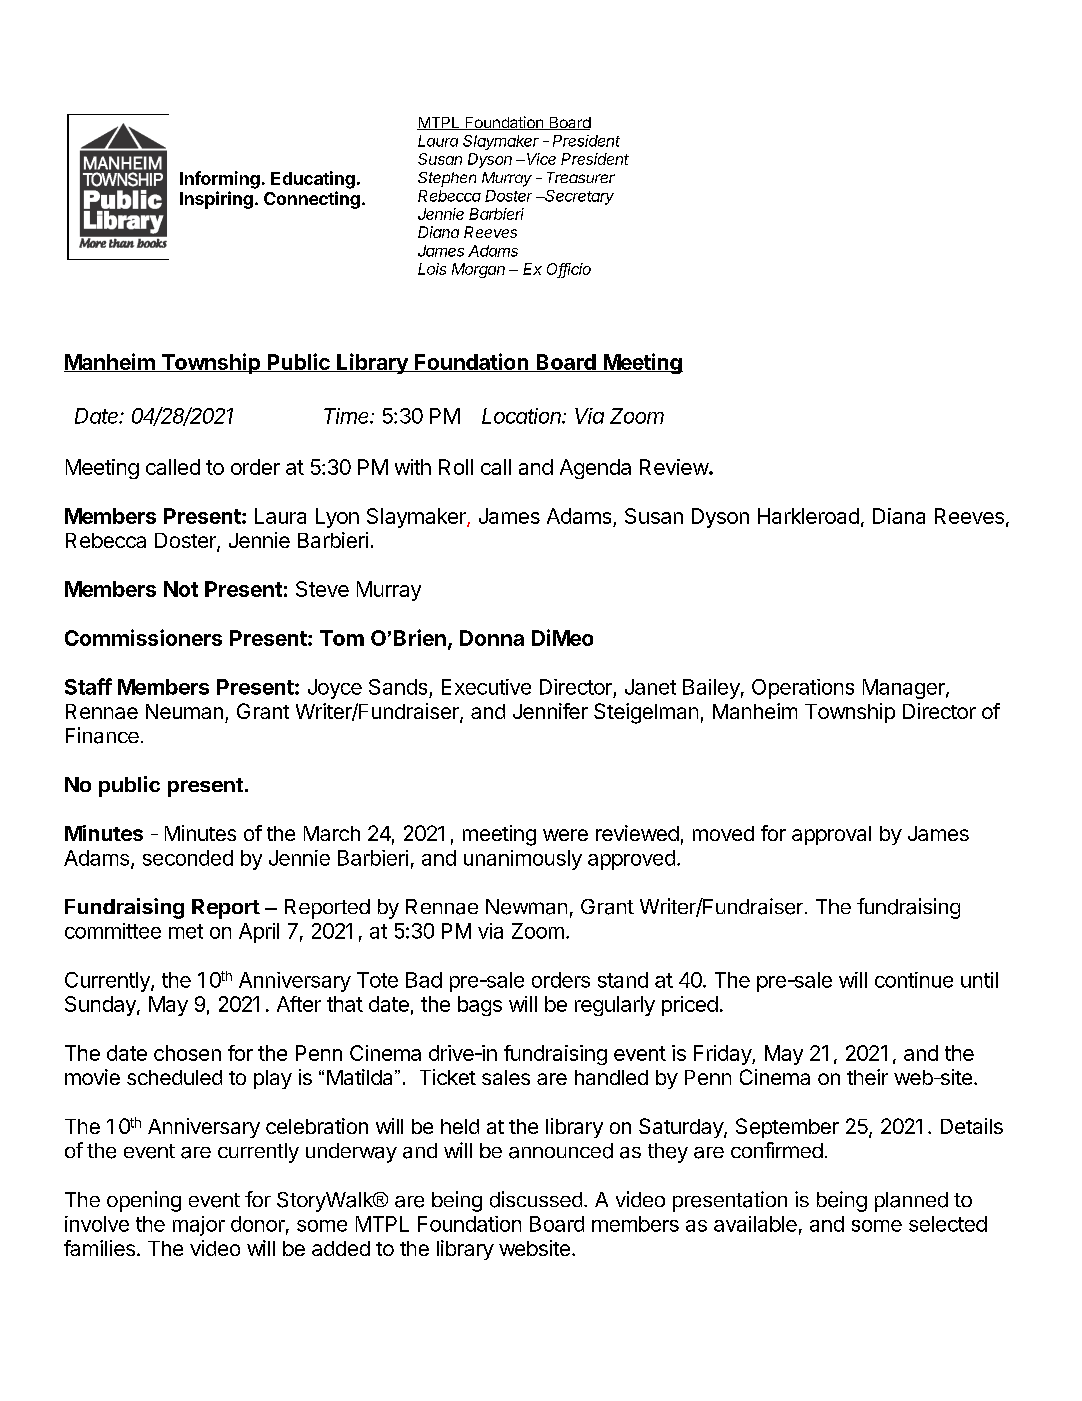 The height and width of the screenshot is (1401, 1082). I want to click on major, so click(199, 1226).
